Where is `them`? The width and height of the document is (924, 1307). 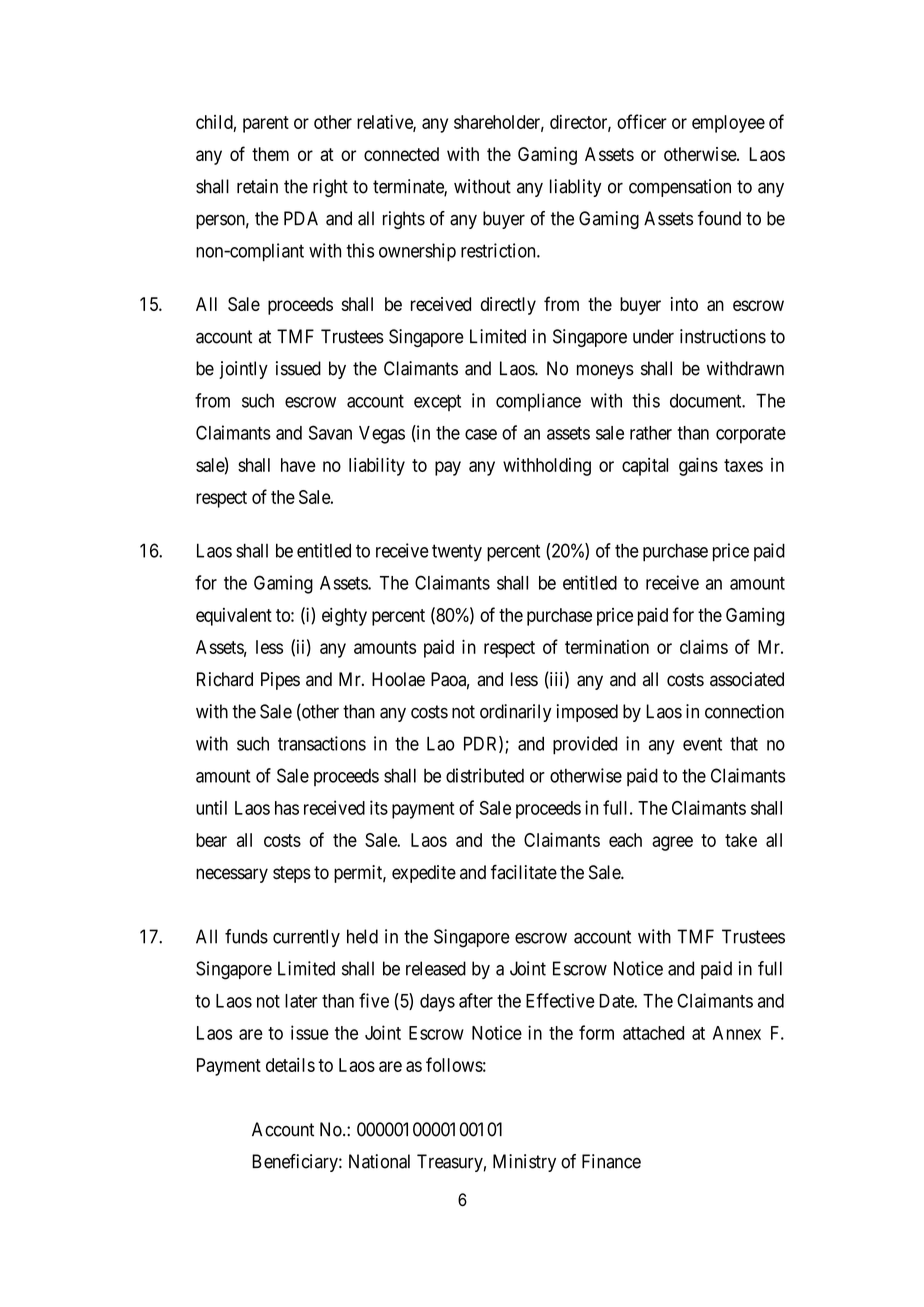
them is located at coordinates (270, 154).
